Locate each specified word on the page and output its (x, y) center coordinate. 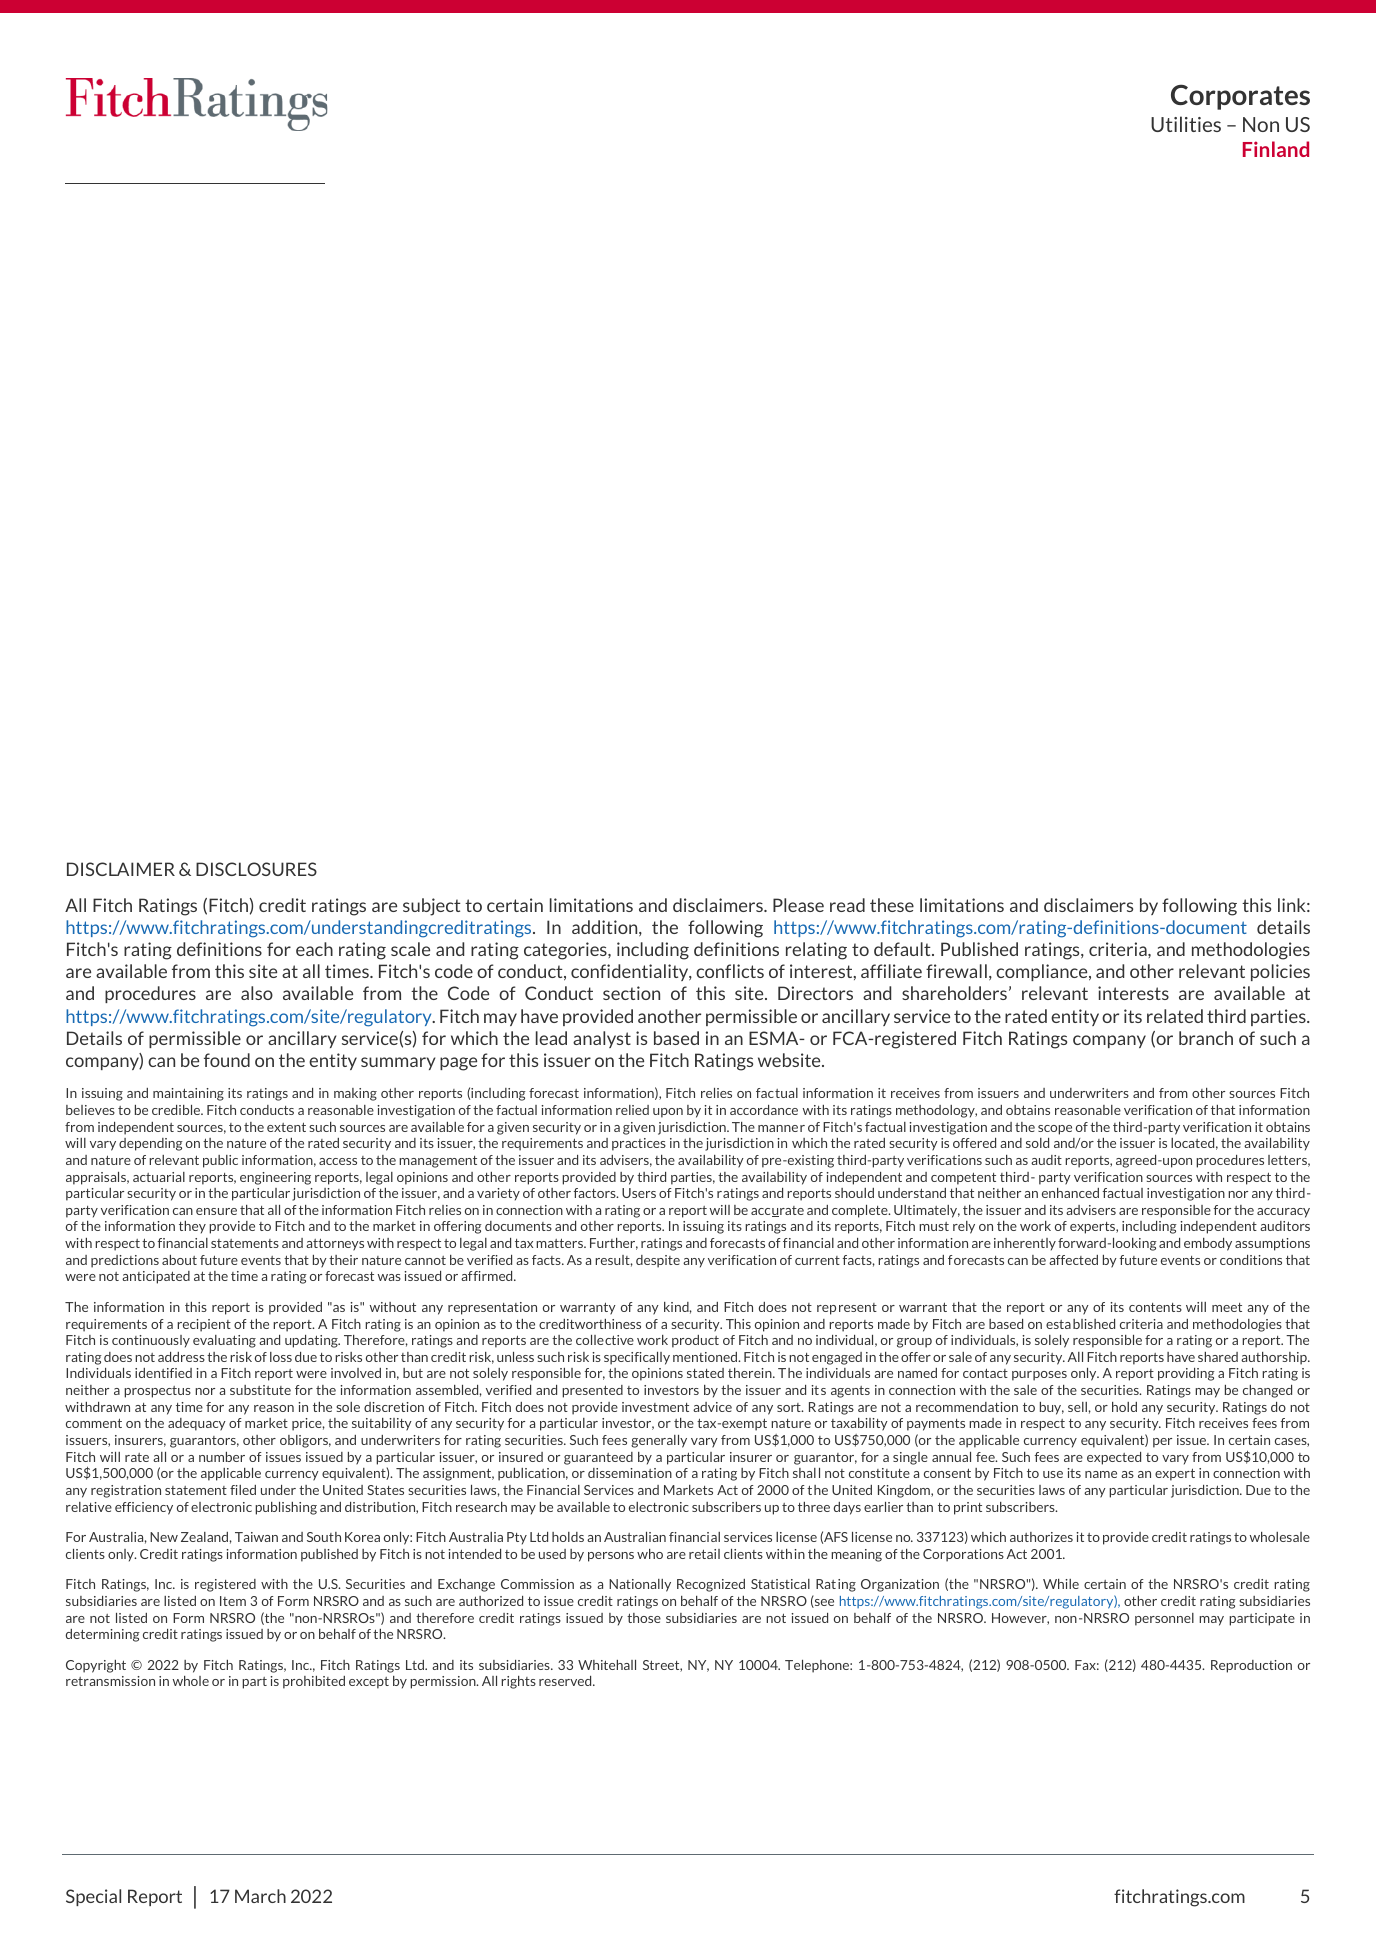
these (892, 905)
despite (658, 1261)
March (260, 1896)
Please (798, 905)
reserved (566, 1681)
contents (1155, 1307)
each (314, 949)
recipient (204, 1325)
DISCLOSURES (256, 869)
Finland (1276, 149)
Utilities (1186, 124)
